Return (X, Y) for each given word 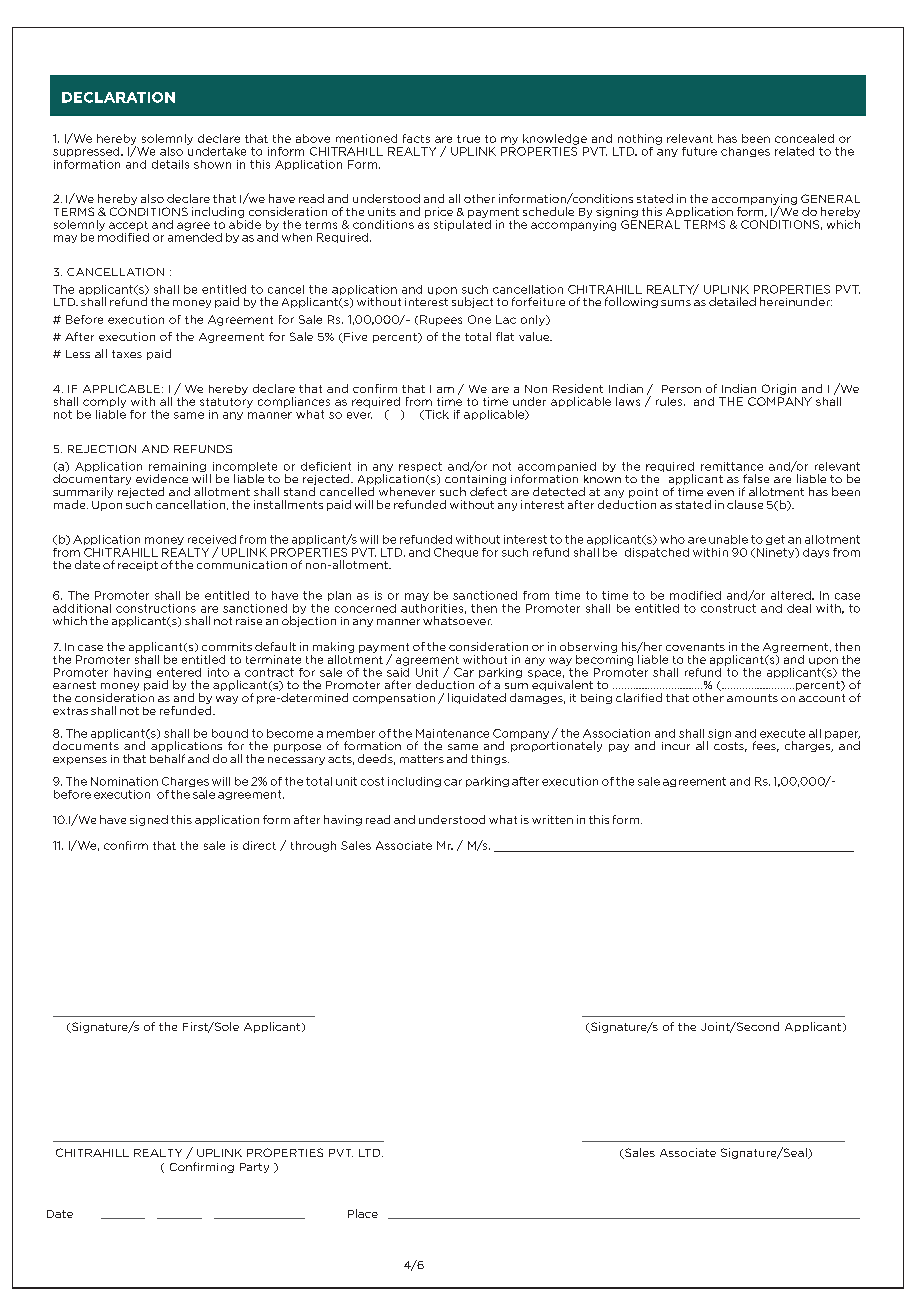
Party (254, 1168)
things (490, 760)
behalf (167, 758)
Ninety (775, 553)
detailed (732, 301)
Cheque (456, 553)
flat (505, 336)
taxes (127, 354)
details (170, 164)
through (313, 846)
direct (259, 845)
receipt (138, 566)
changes (745, 152)
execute (782, 733)
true (468, 139)
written (552, 819)
